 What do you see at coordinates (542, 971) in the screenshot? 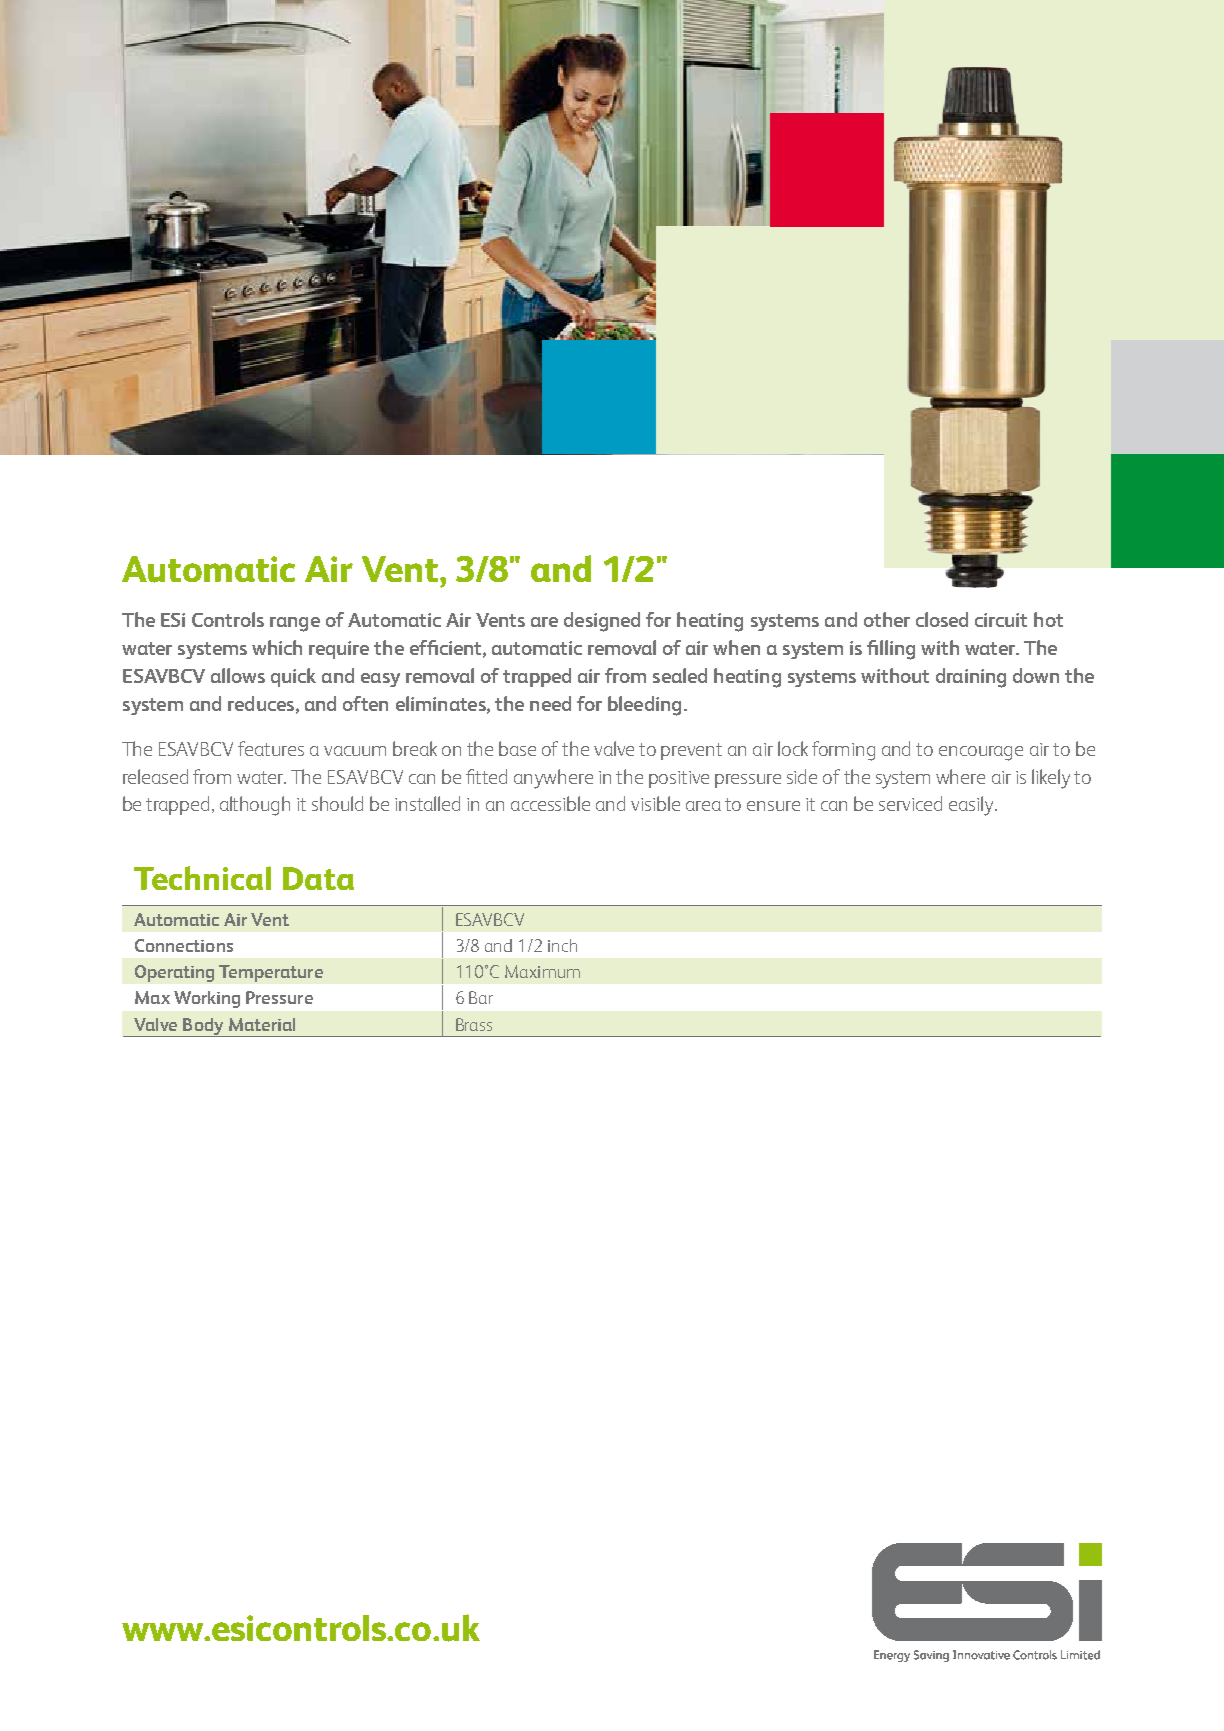
I see `Maximum` at bounding box center [542, 971].
